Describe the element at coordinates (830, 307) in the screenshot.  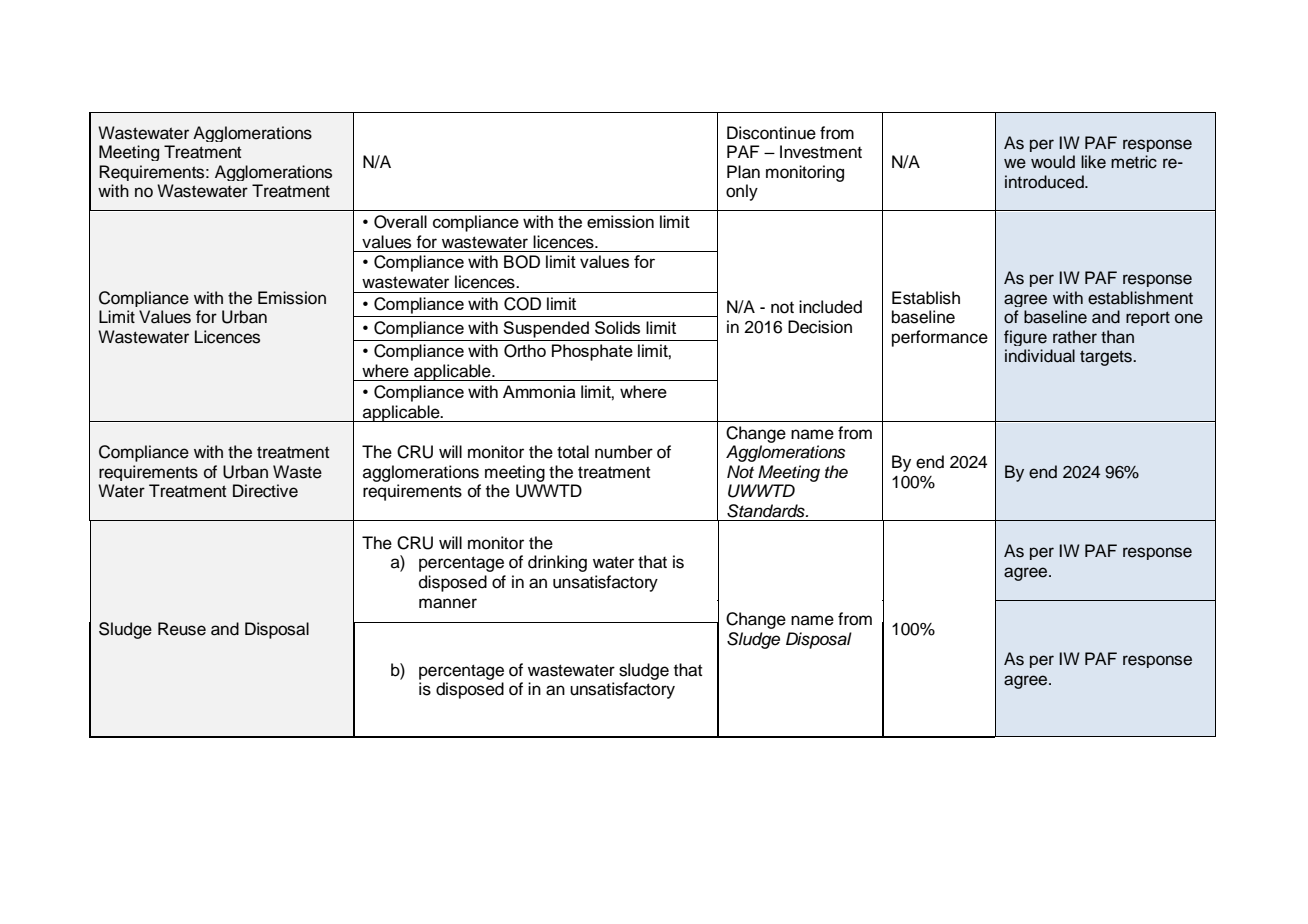
I see `included` at that location.
